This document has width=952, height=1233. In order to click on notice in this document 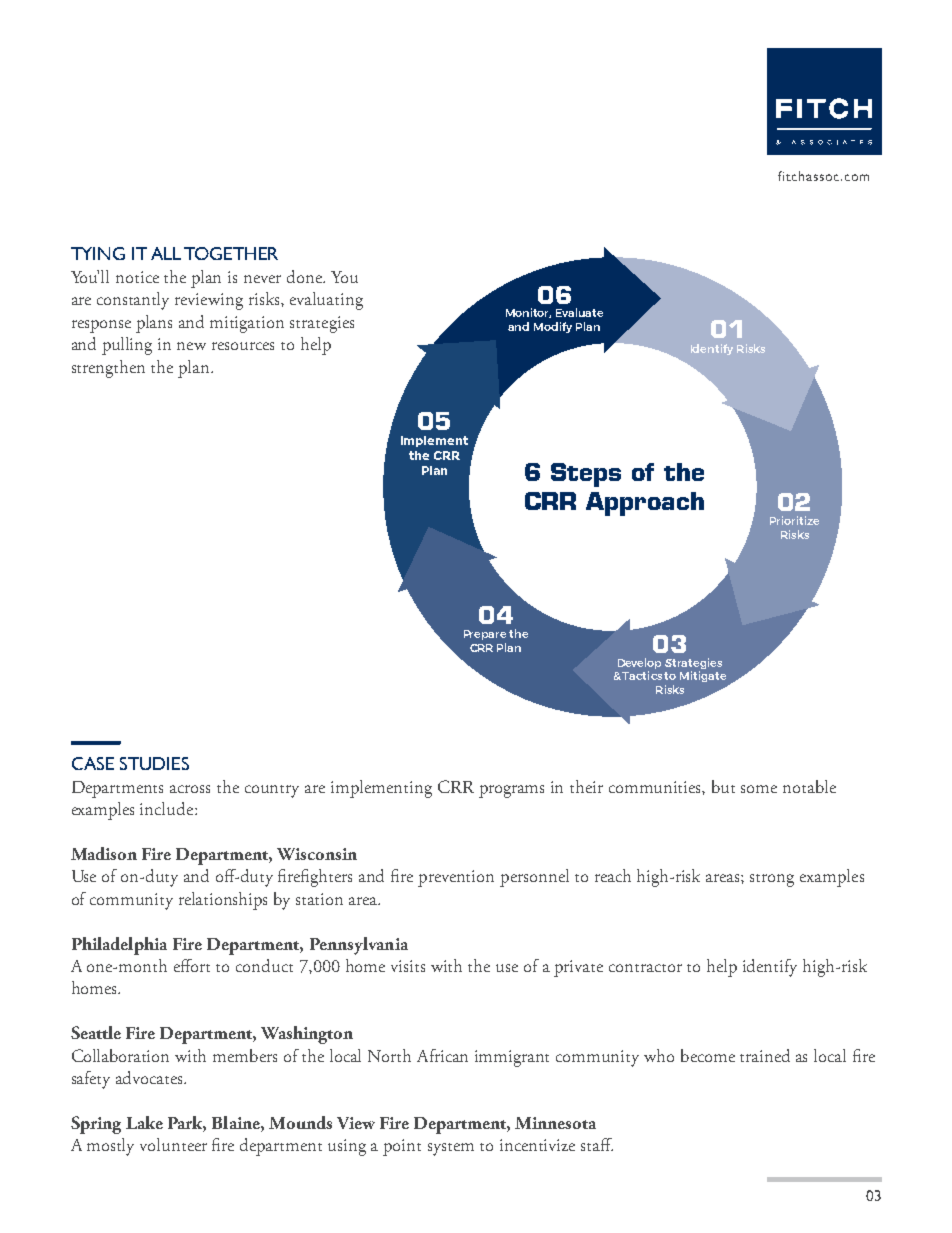, I will do `click(137, 277)`.
